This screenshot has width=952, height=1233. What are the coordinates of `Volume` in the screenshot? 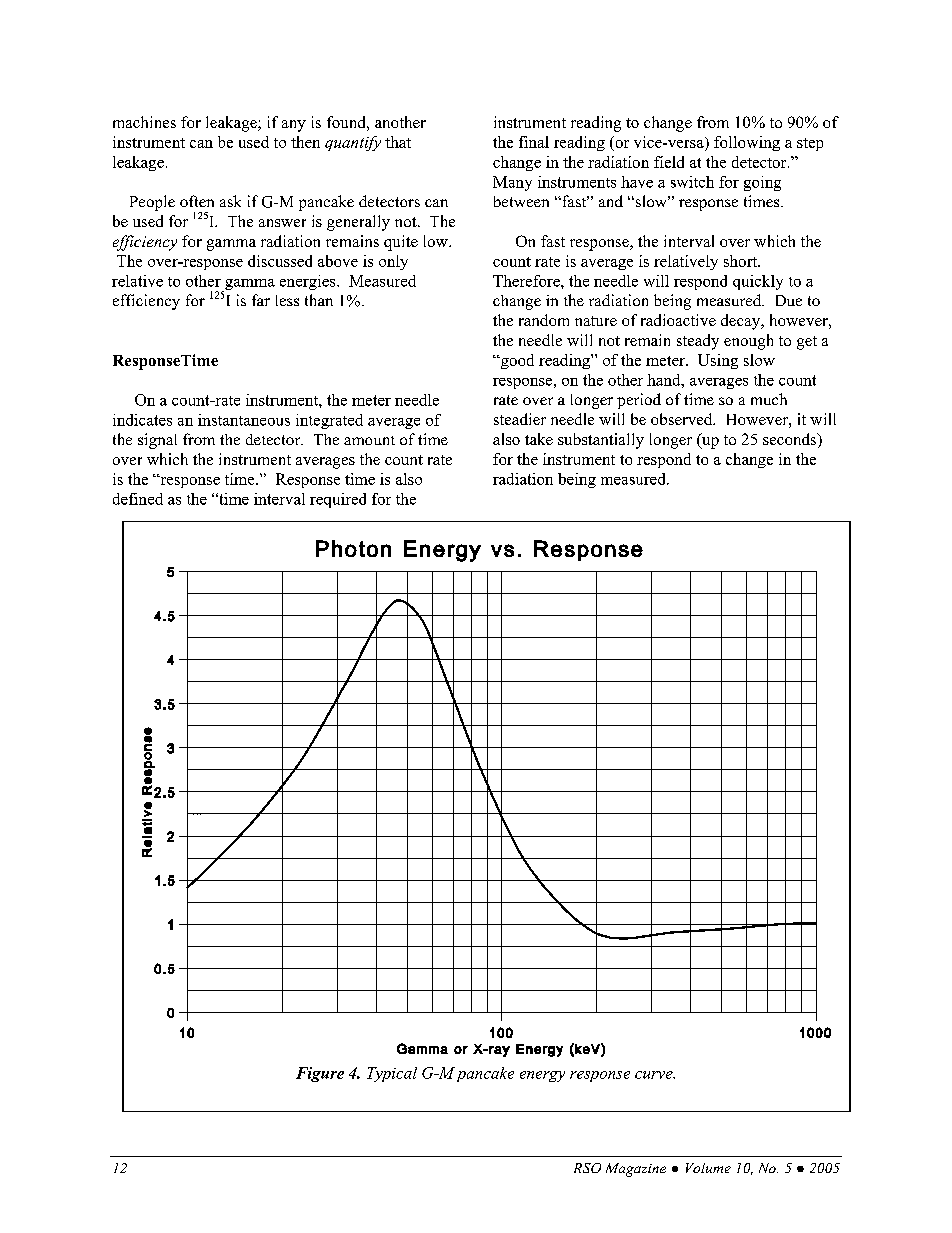 It's located at (708, 1168).
